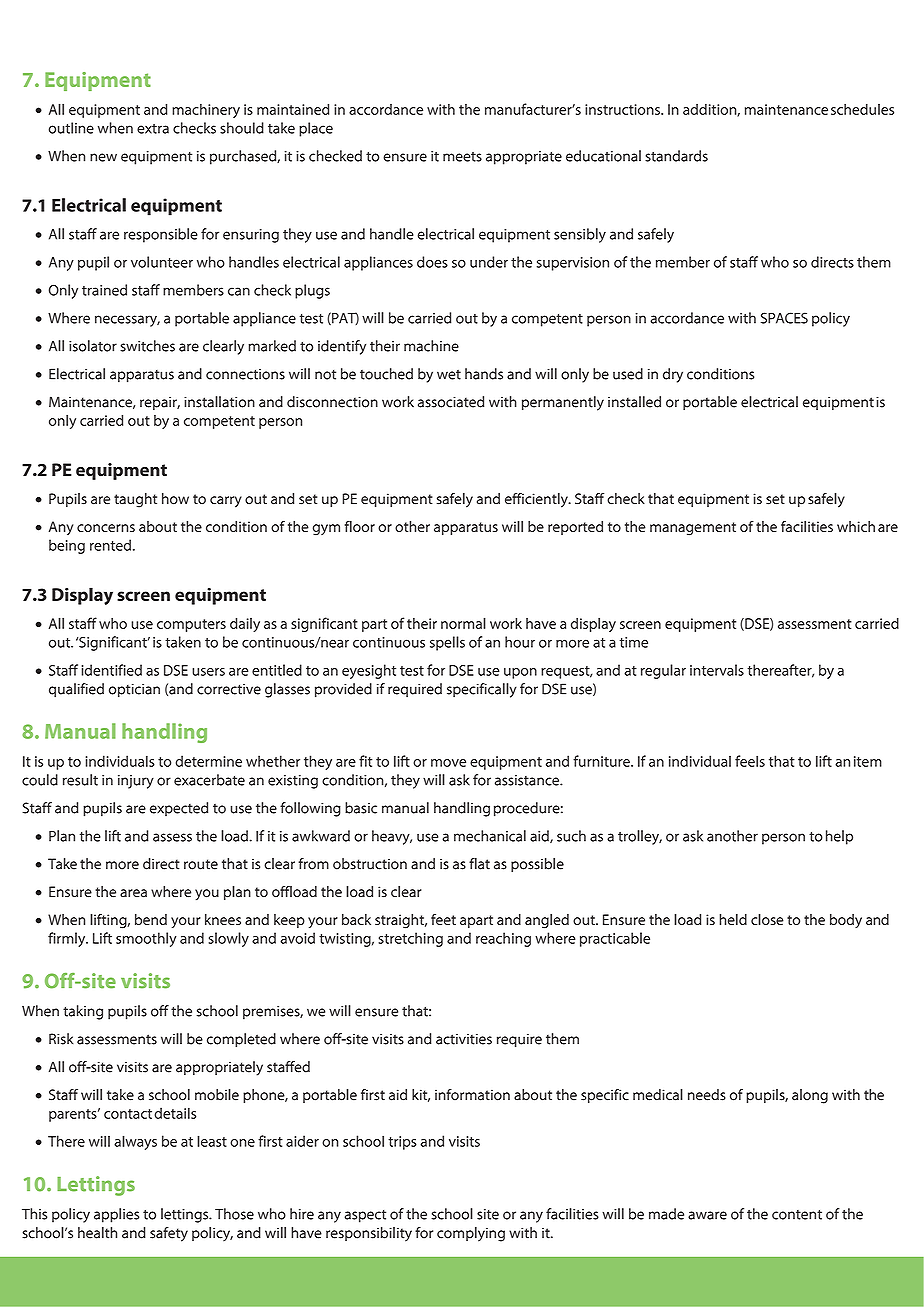 The height and width of the page is (1307, 924). I want to click on activities, so click(464, 1039).
